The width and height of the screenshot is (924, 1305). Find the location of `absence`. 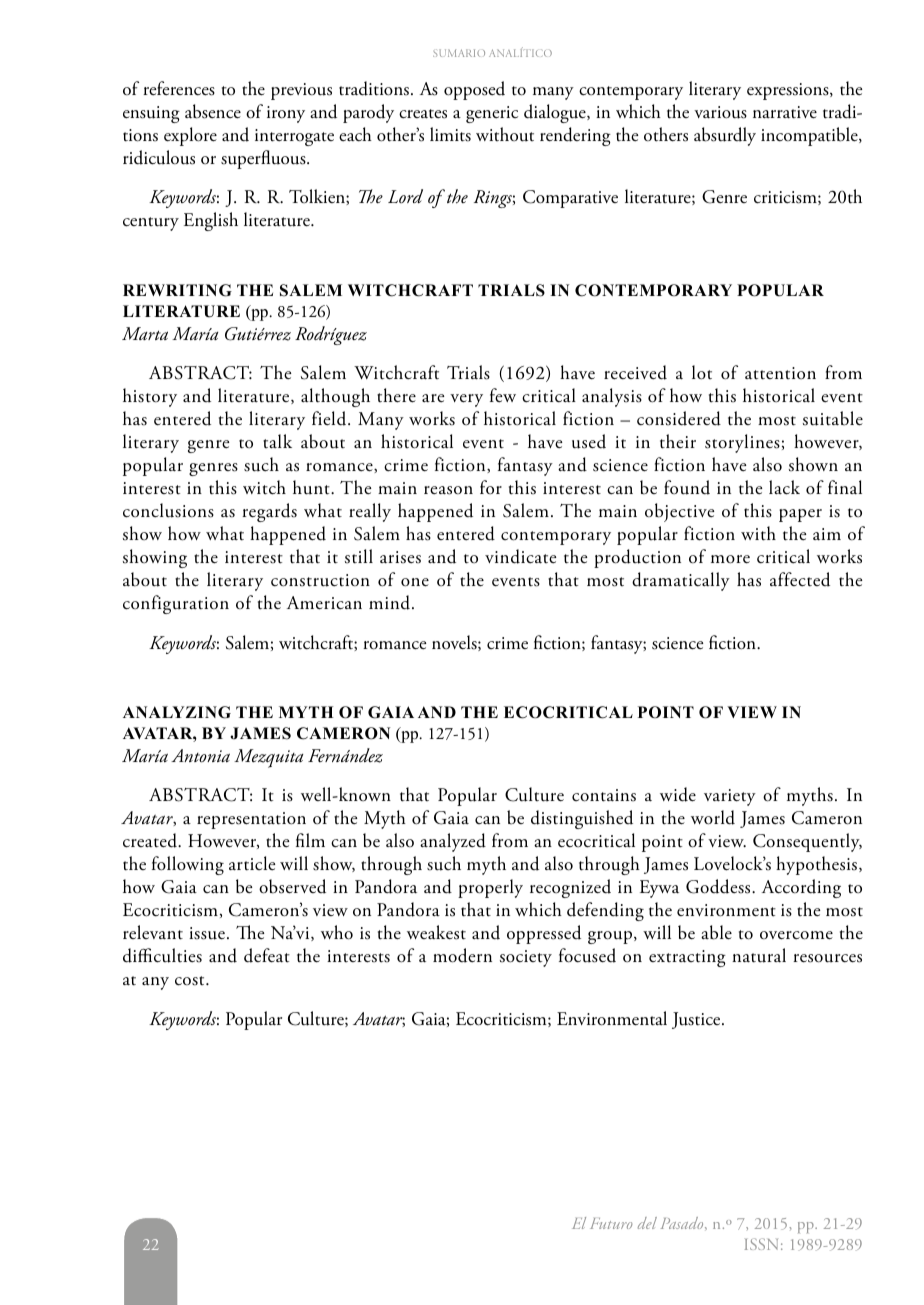

absence is located at coordinates (213, 111).
